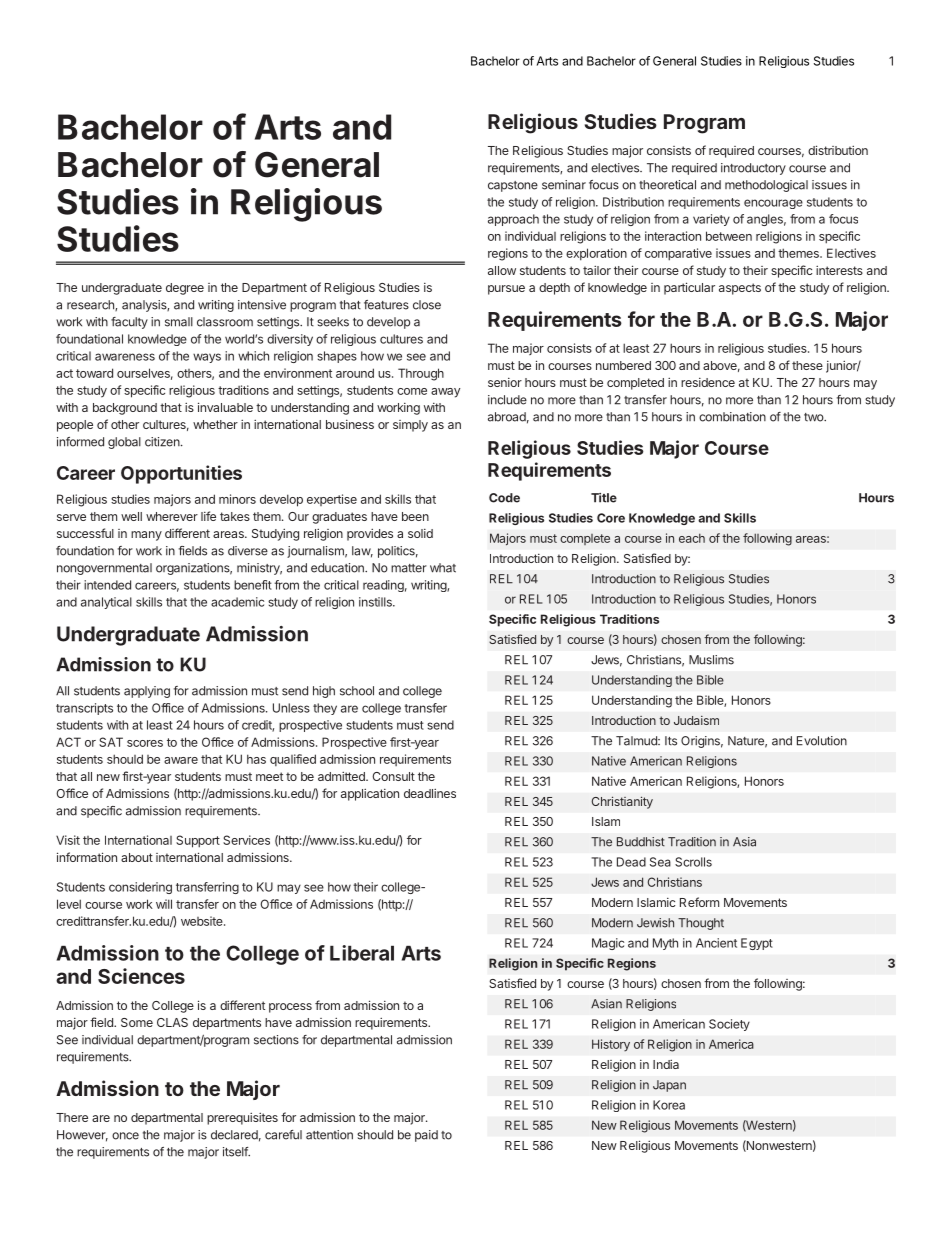 The image size is (952, 1233). What do you see at coordinates (513, 186) in the screenshot?
I see `capstone` at bounding box center [513, 186].
